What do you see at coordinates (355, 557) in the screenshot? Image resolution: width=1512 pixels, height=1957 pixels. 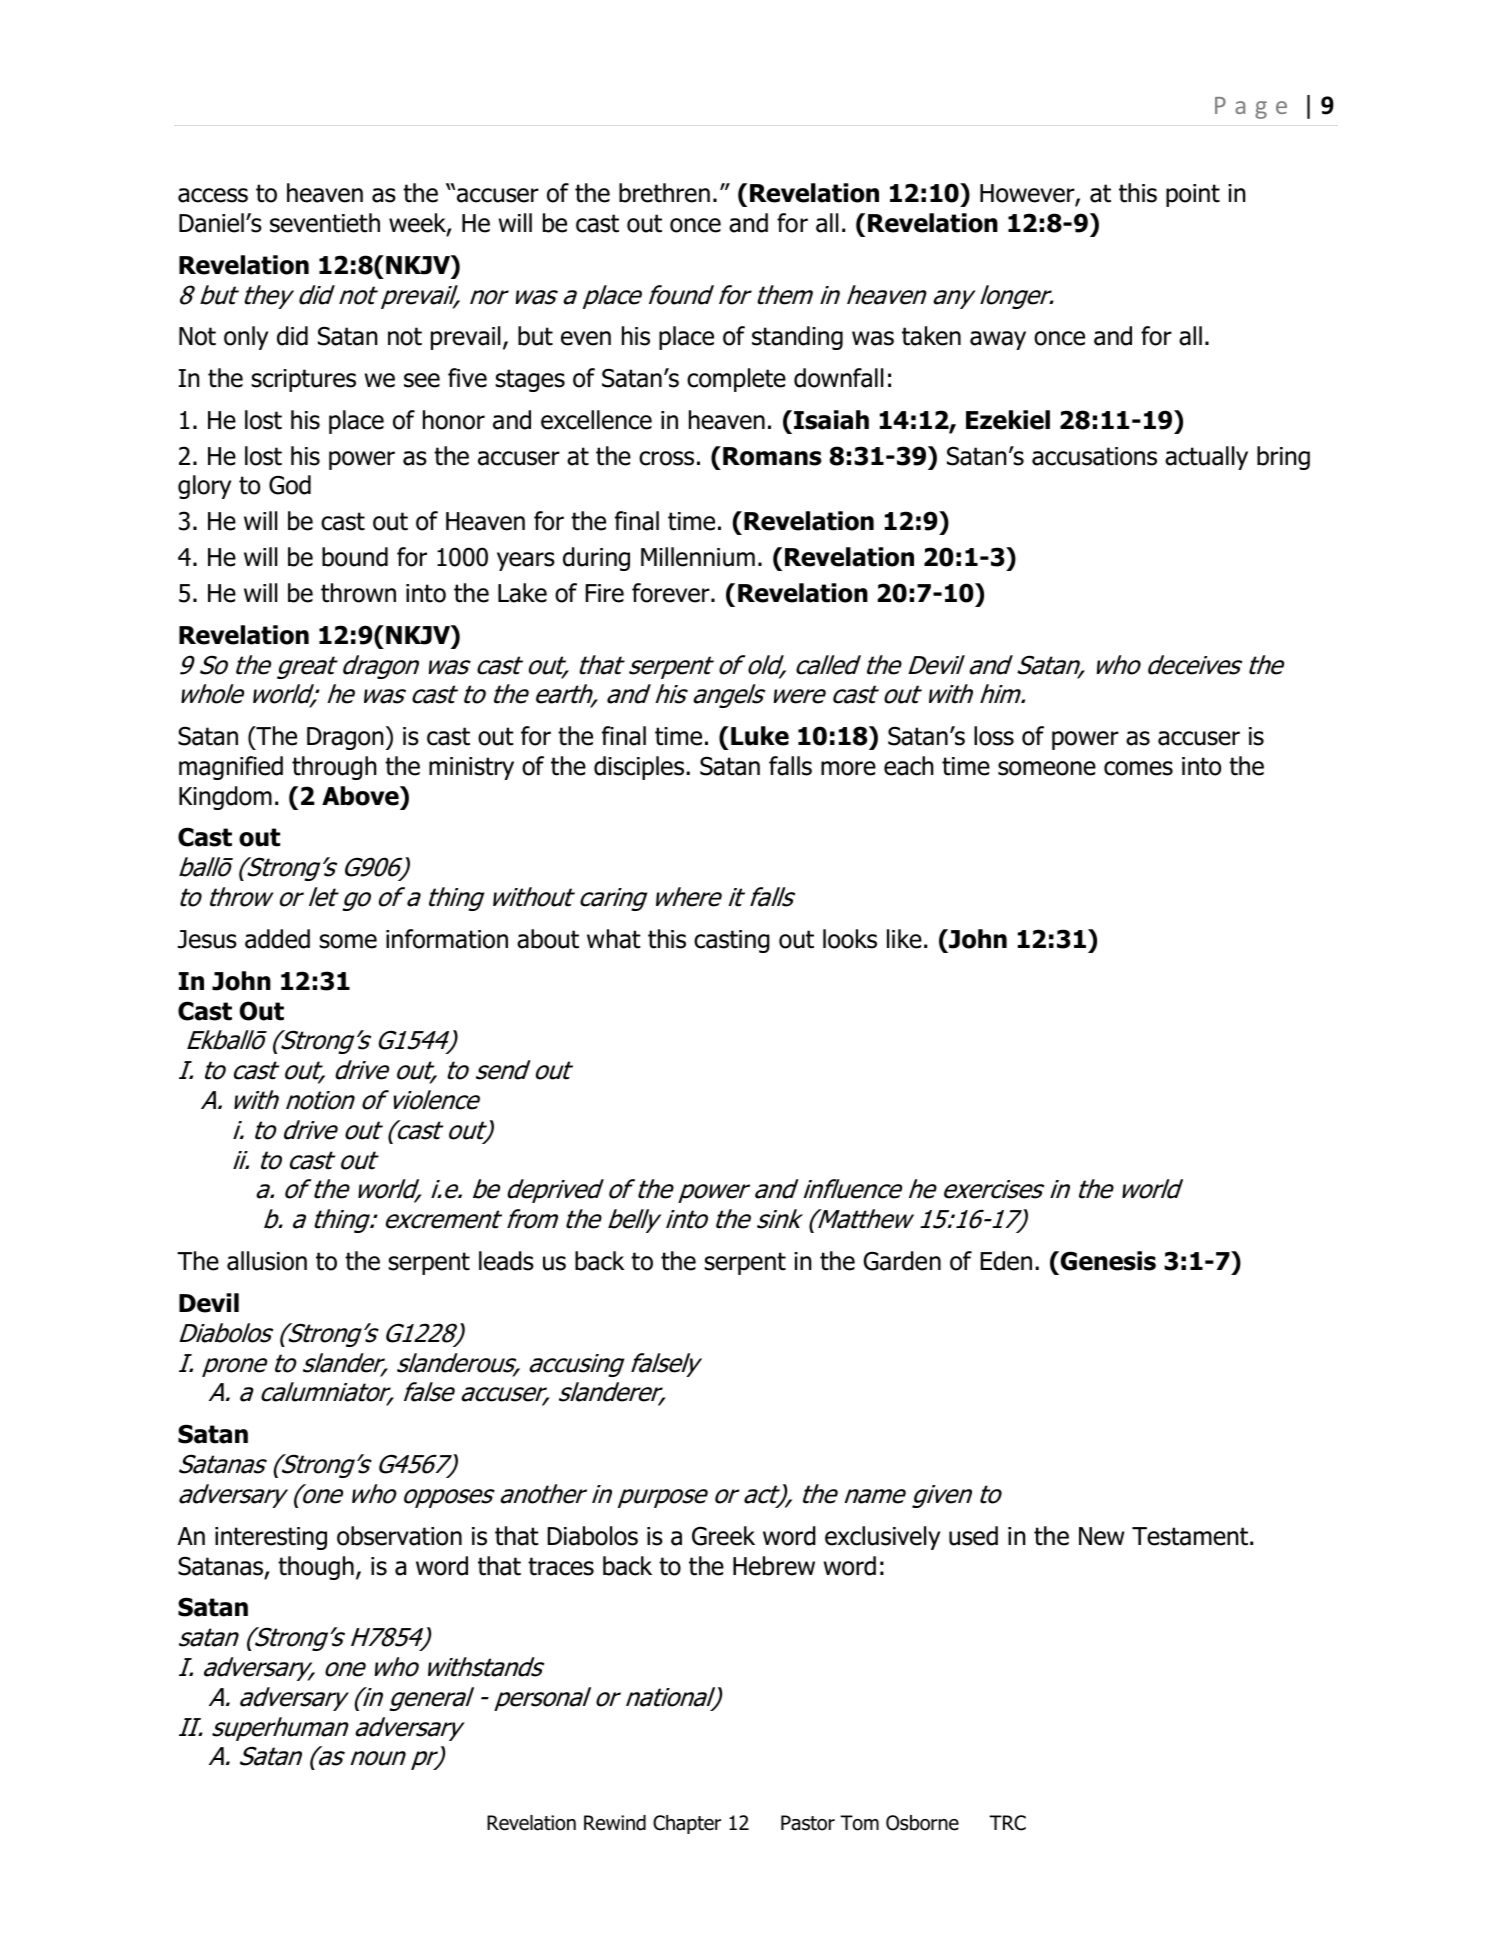 I see `bound` at bounding box center [355, 557].
